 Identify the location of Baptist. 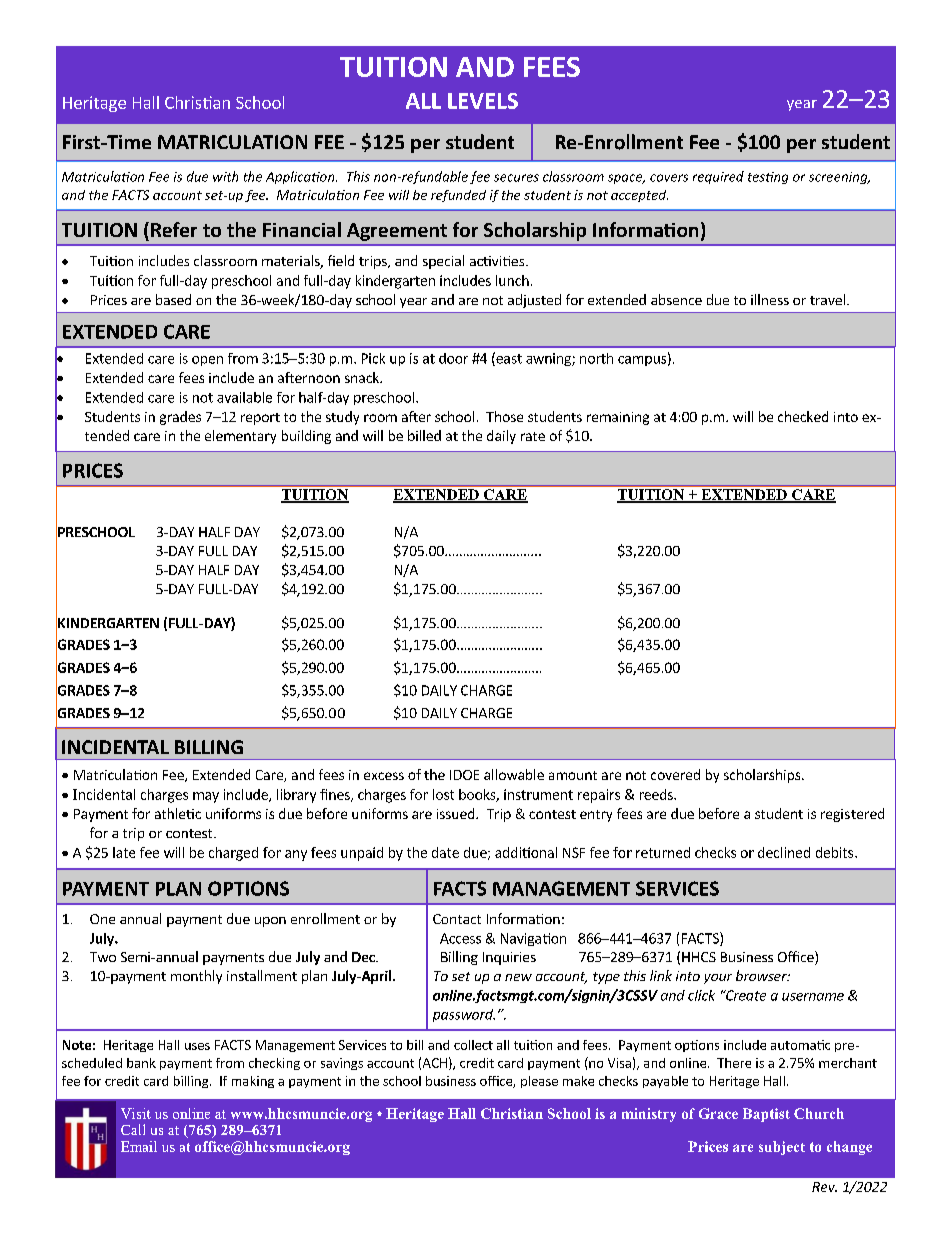
(766, 1115).
